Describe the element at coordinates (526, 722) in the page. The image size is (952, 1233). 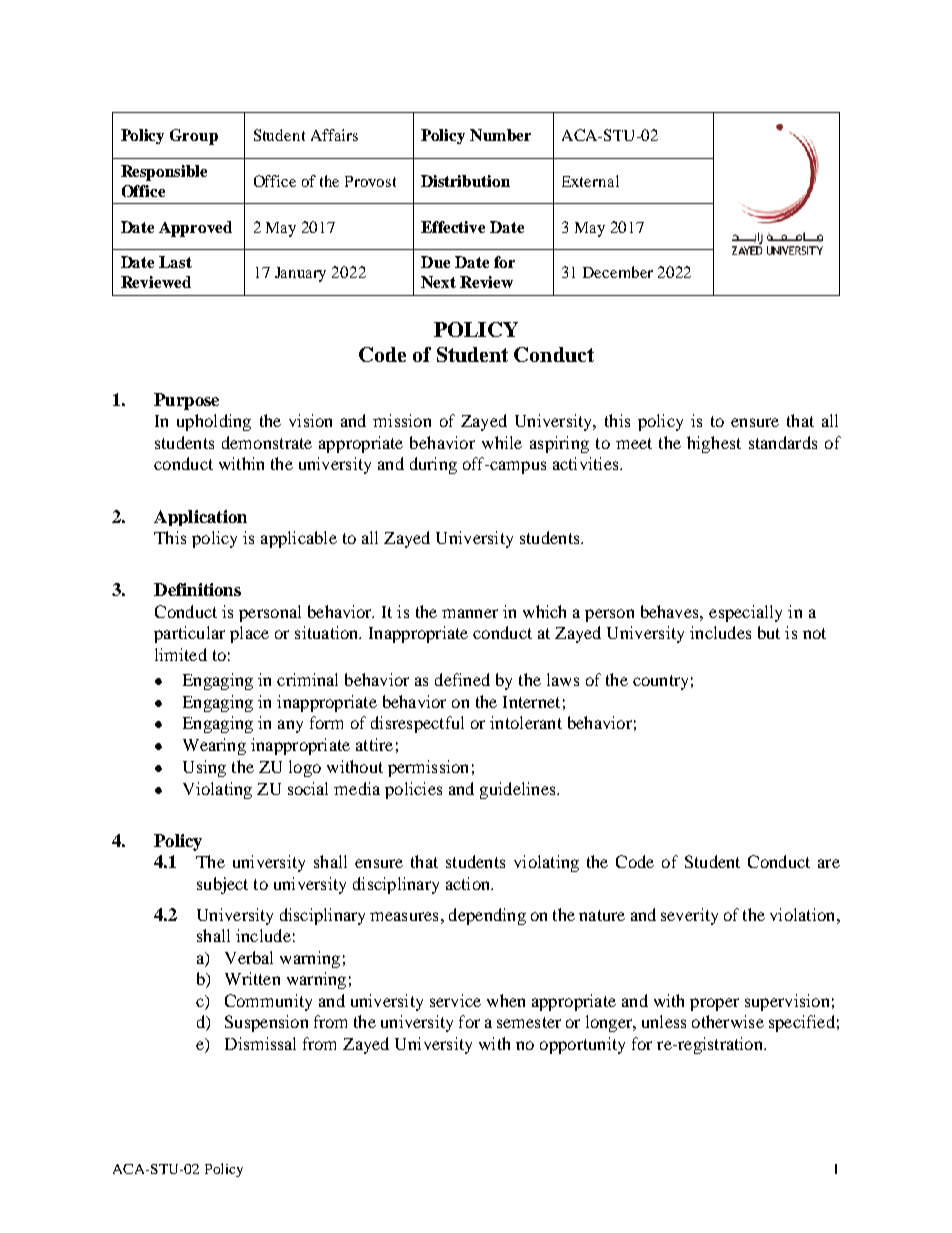
I see `intolerant` at that location.
